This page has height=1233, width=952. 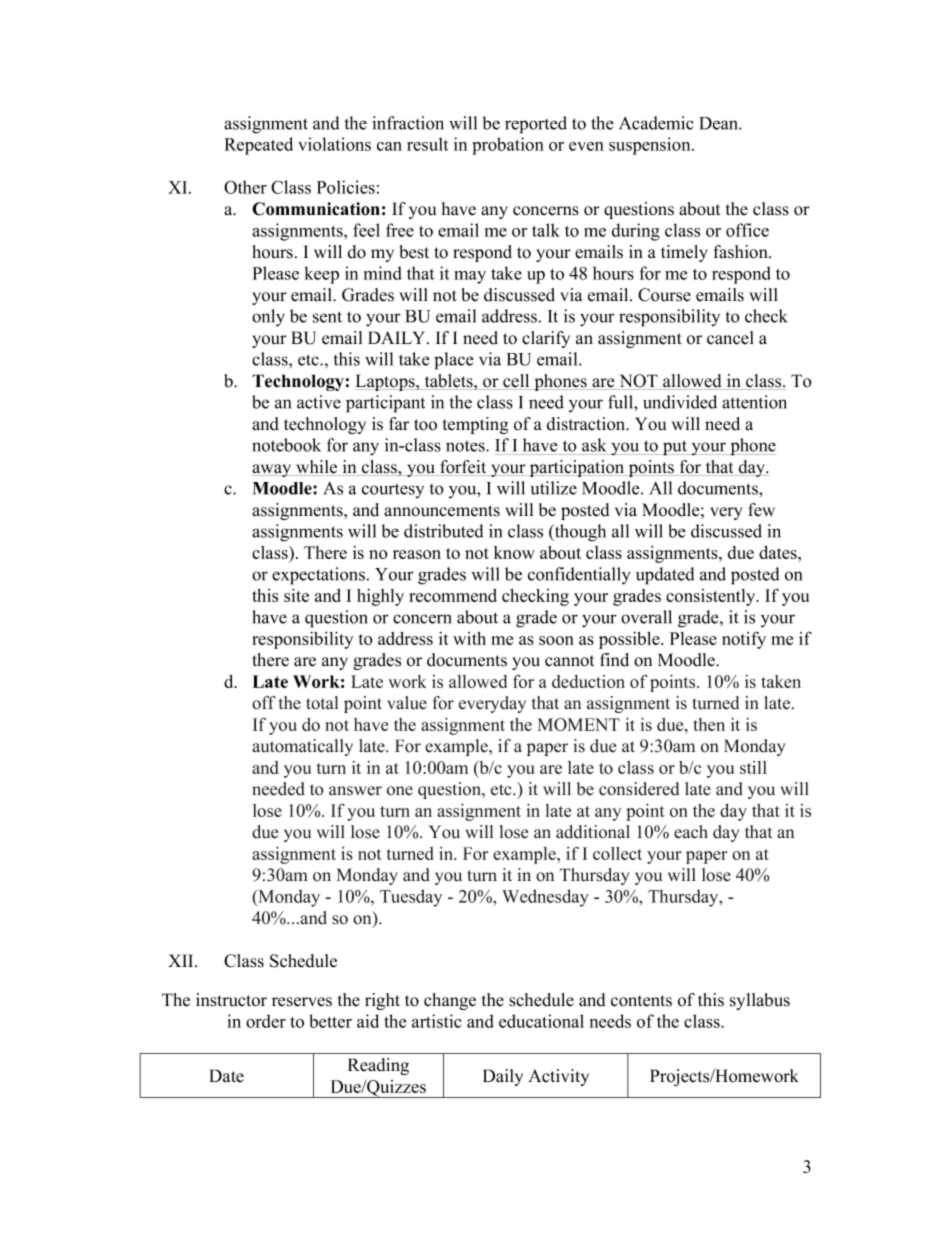 What do you see at coordinates (411, 898) in the page?
I see `Tuesday` at bounding box center [411, 898].
